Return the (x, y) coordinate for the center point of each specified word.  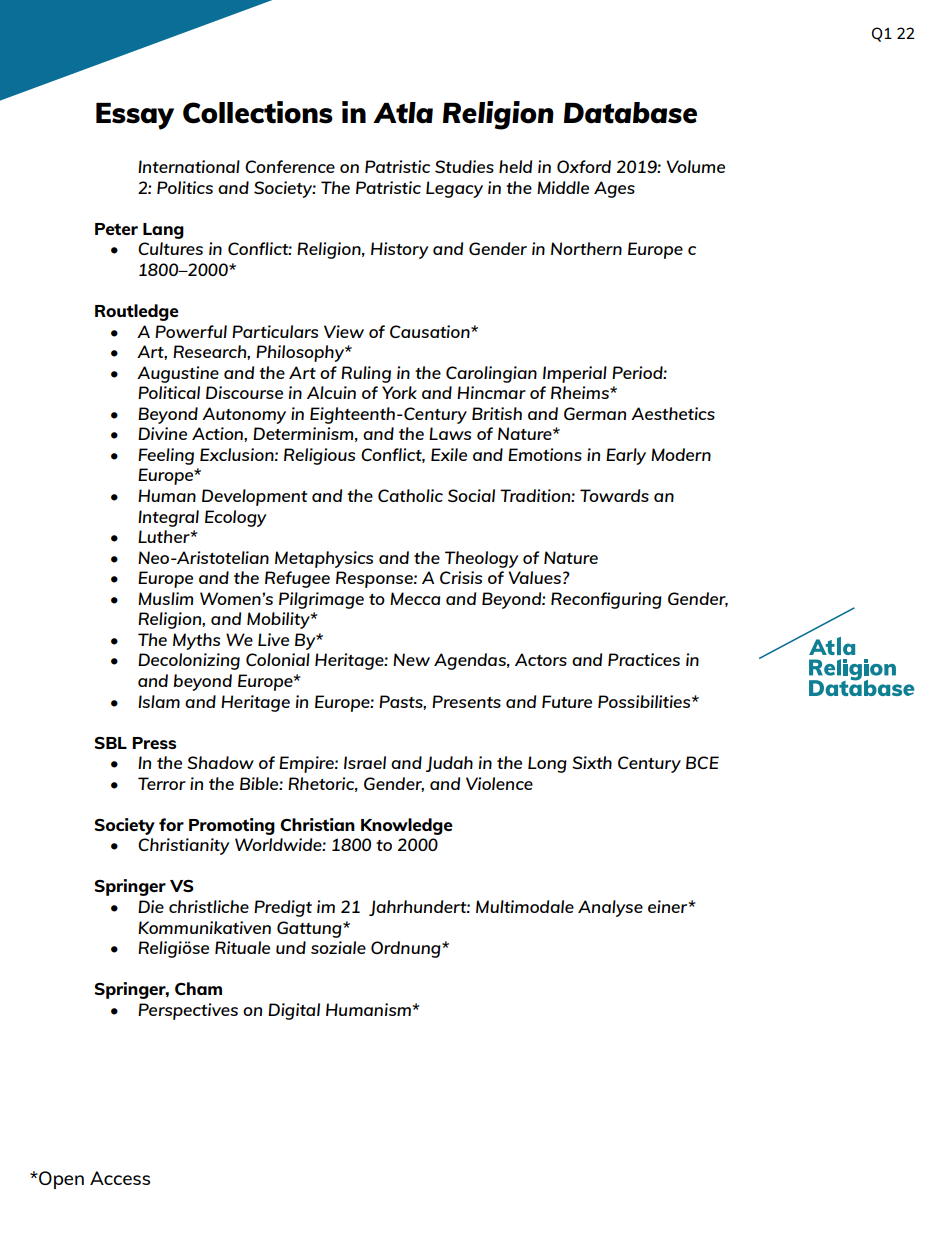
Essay (135, 116)
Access (120, 1178)
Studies (464, 166)
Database (630, 113)
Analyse (610, 908)
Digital (294, 1011)
